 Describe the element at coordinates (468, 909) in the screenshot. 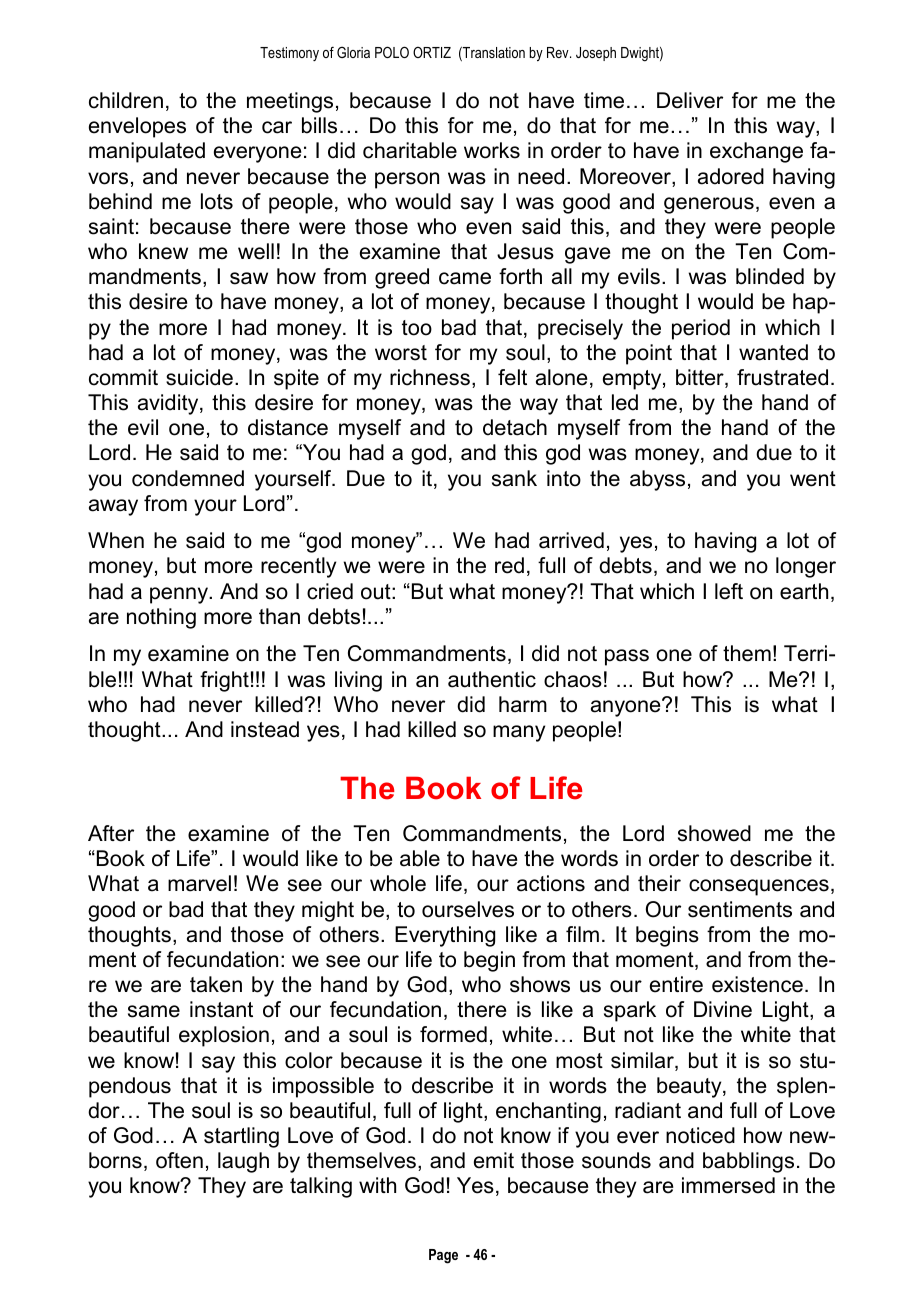

I see `ourselves` at that location.
